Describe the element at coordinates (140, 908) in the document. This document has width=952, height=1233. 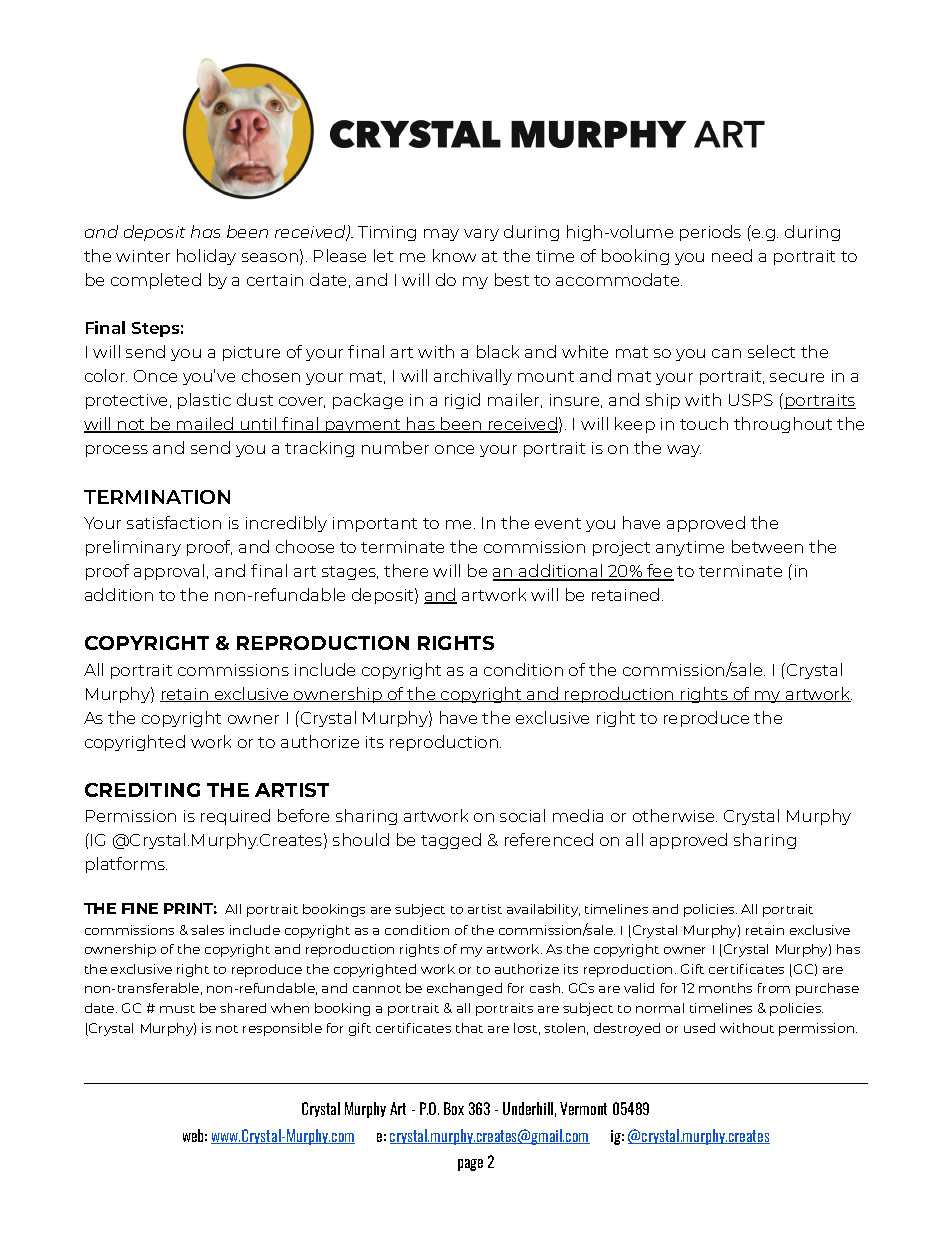
I see `FINE` at that location.
